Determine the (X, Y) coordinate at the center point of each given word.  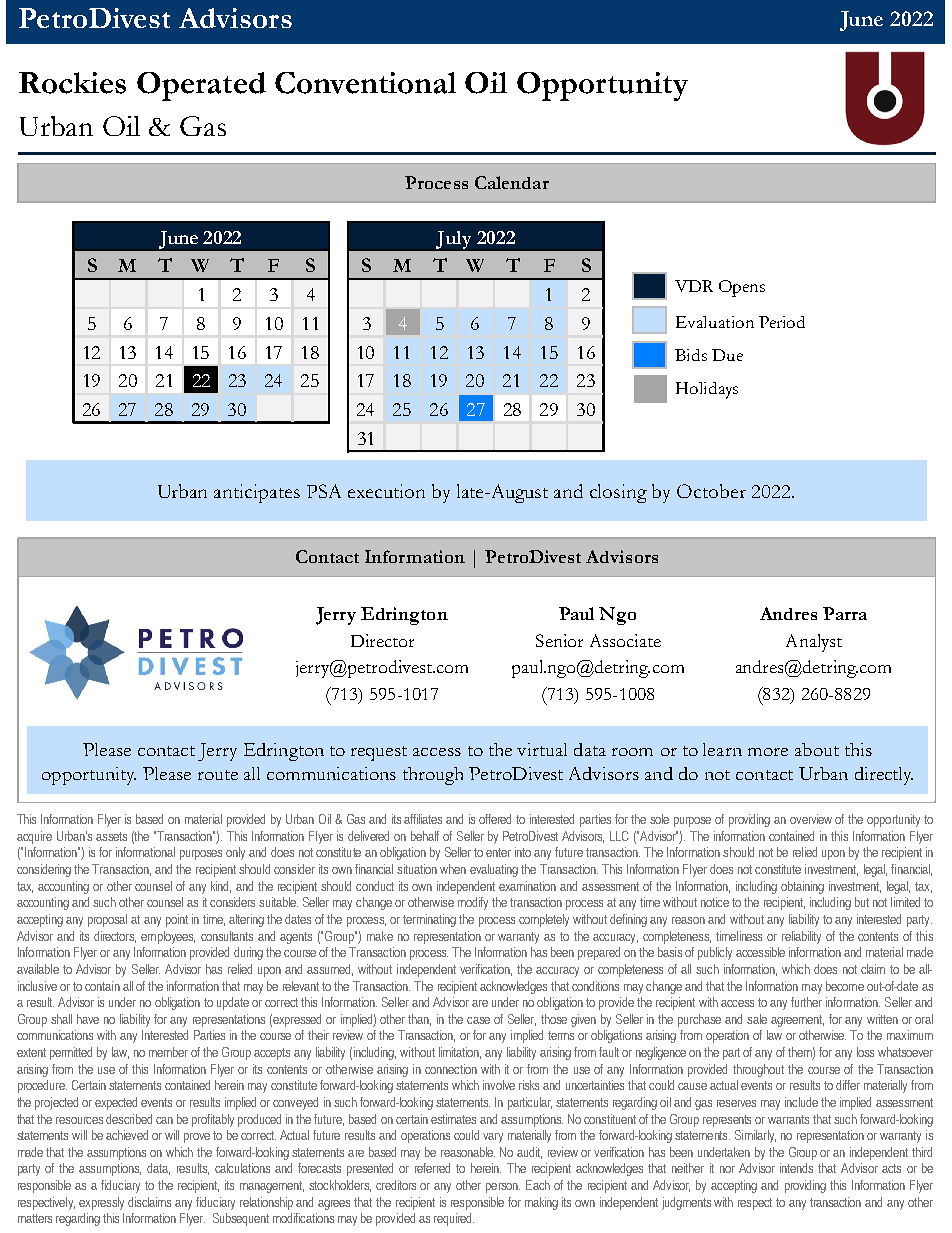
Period (782, 322)
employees (168, 937)
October (711, 491)
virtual (542, 749)
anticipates (257, 493)
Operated (201, 86)
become (845, 986)
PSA (324, 491)
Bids (691, 355)
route (218, 775)
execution (386, 491)
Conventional (365, 83)
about (817, 749)
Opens (742, 288)
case (478, 1020)
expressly (101, 1203)
